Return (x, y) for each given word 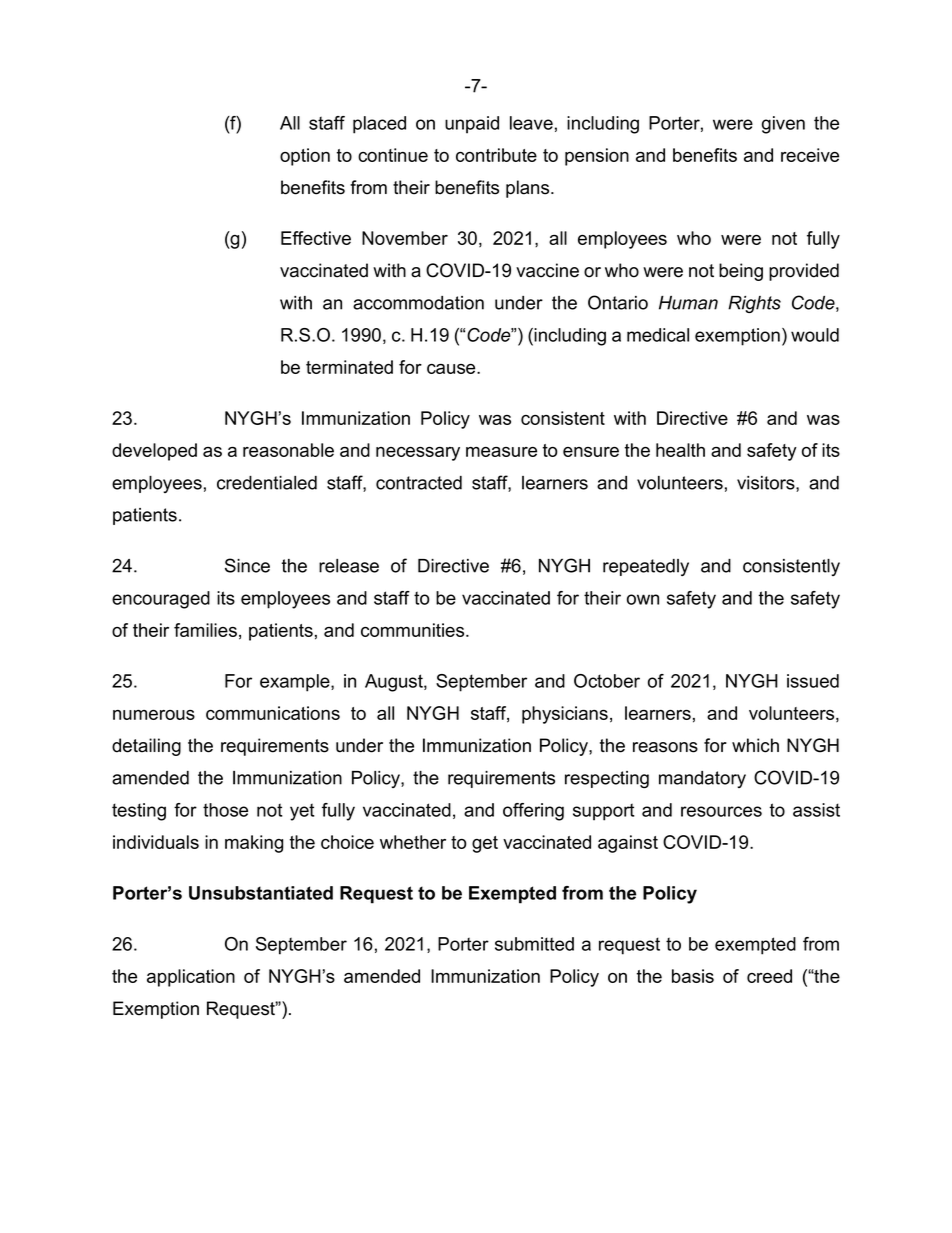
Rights (754, 304)
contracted (419, 483)
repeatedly (646, 567)
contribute (496, 155)
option (305, 157)
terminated (349, 367)
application (191, 978)
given (783, 125)
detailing (146, 747)
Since (247, 565)
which (755, 745)
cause (452, 369)
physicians (565, 715)
